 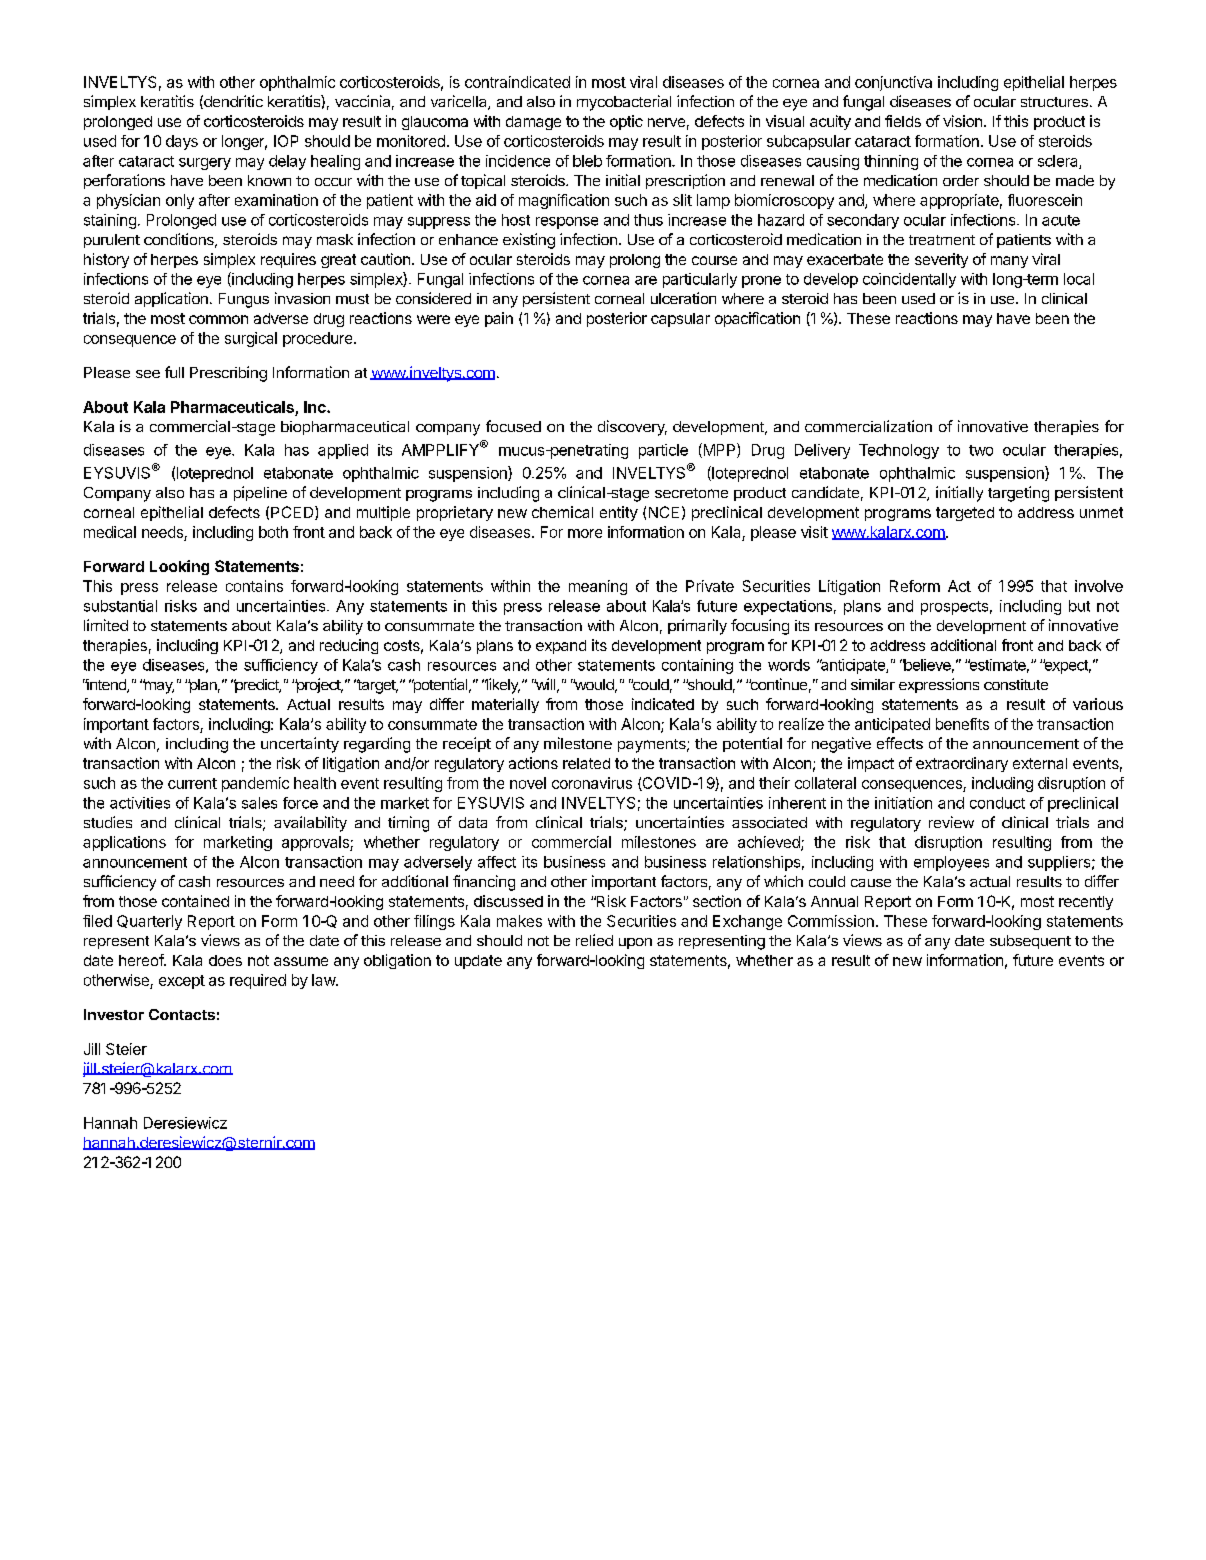 I want to click on except, so click(x=182, y=982).
